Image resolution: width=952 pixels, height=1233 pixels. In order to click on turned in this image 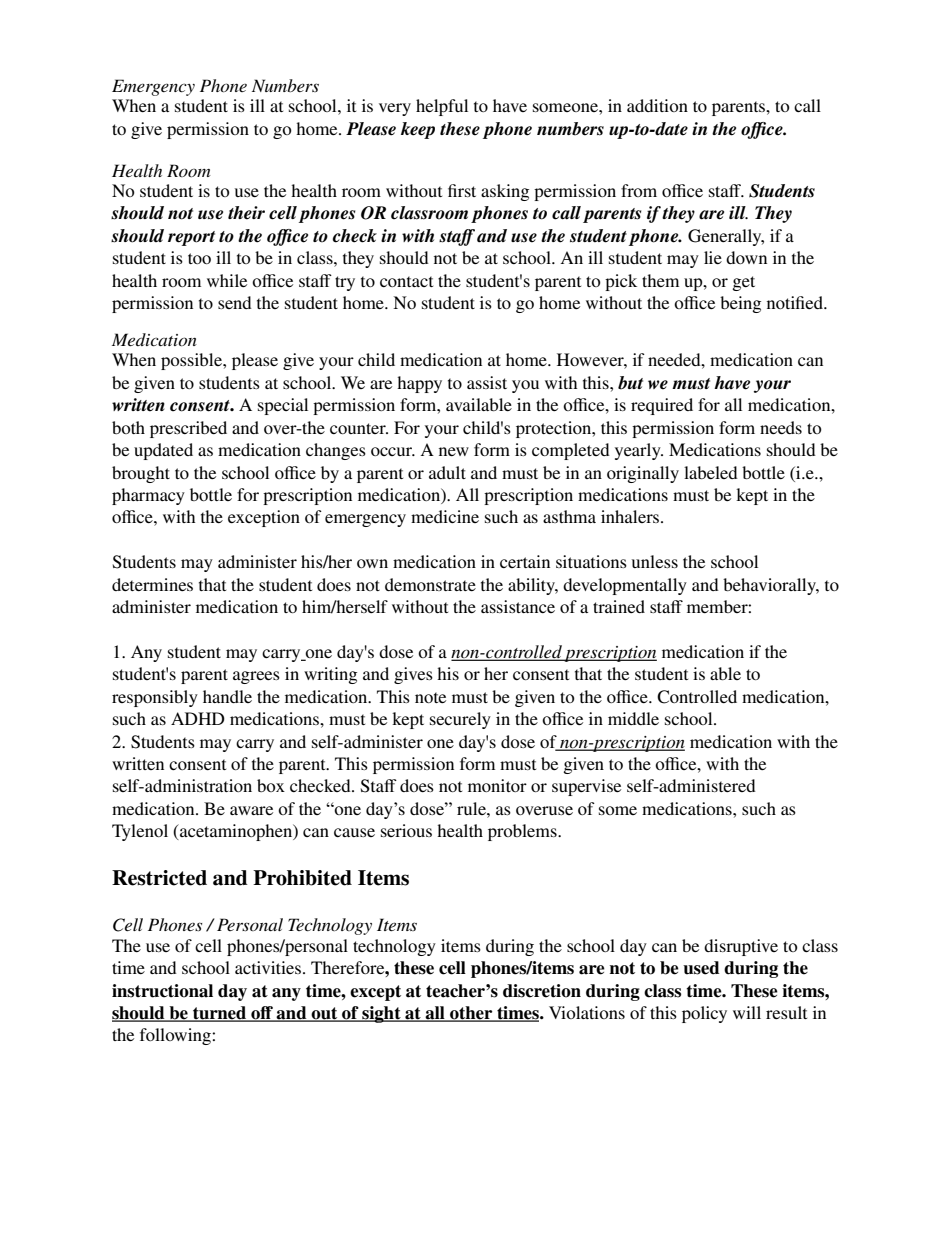, I will do `click(220, 1014)`.
